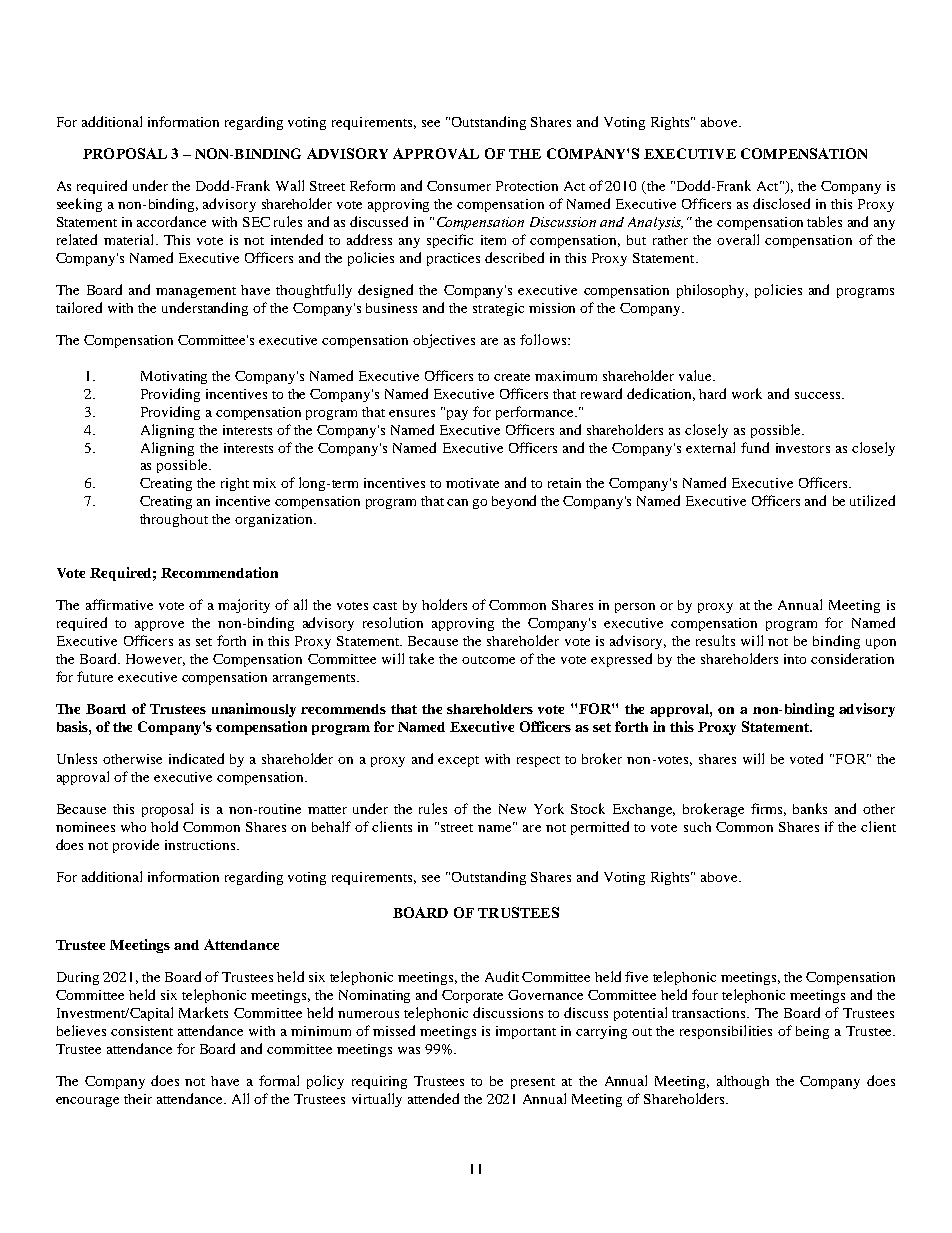  I want to click on item, so click(493, 240).
